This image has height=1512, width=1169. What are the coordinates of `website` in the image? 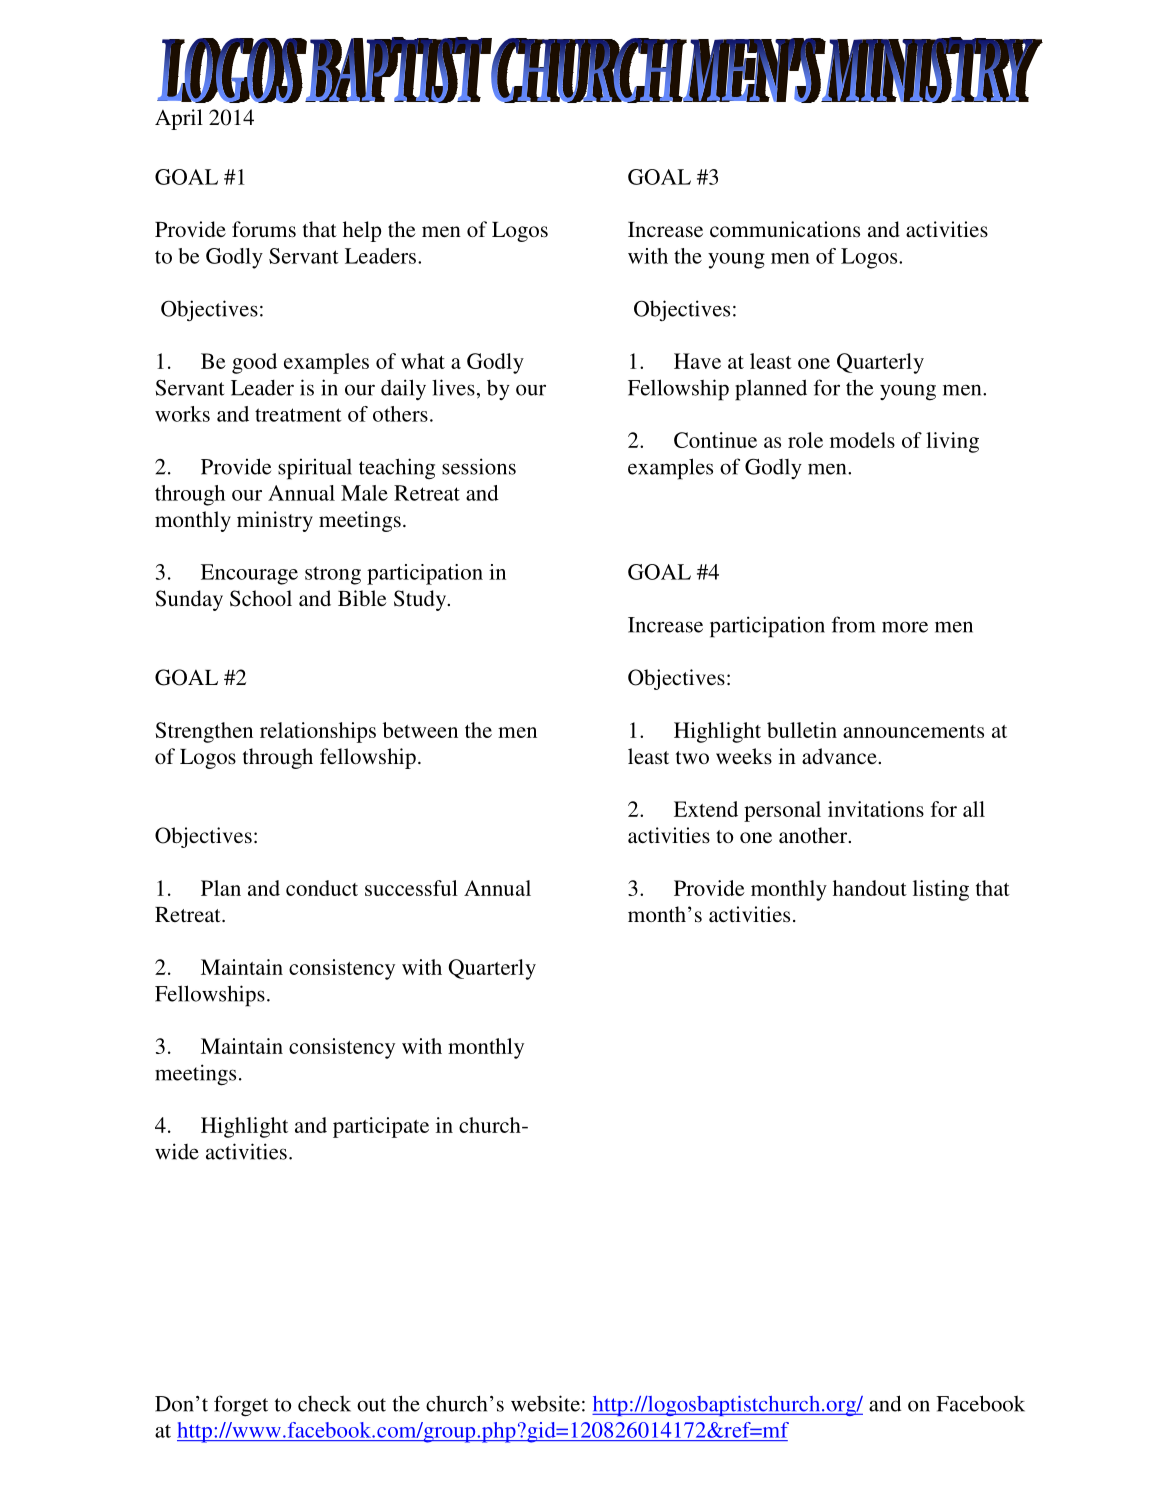 It's located at (545, 1403).
